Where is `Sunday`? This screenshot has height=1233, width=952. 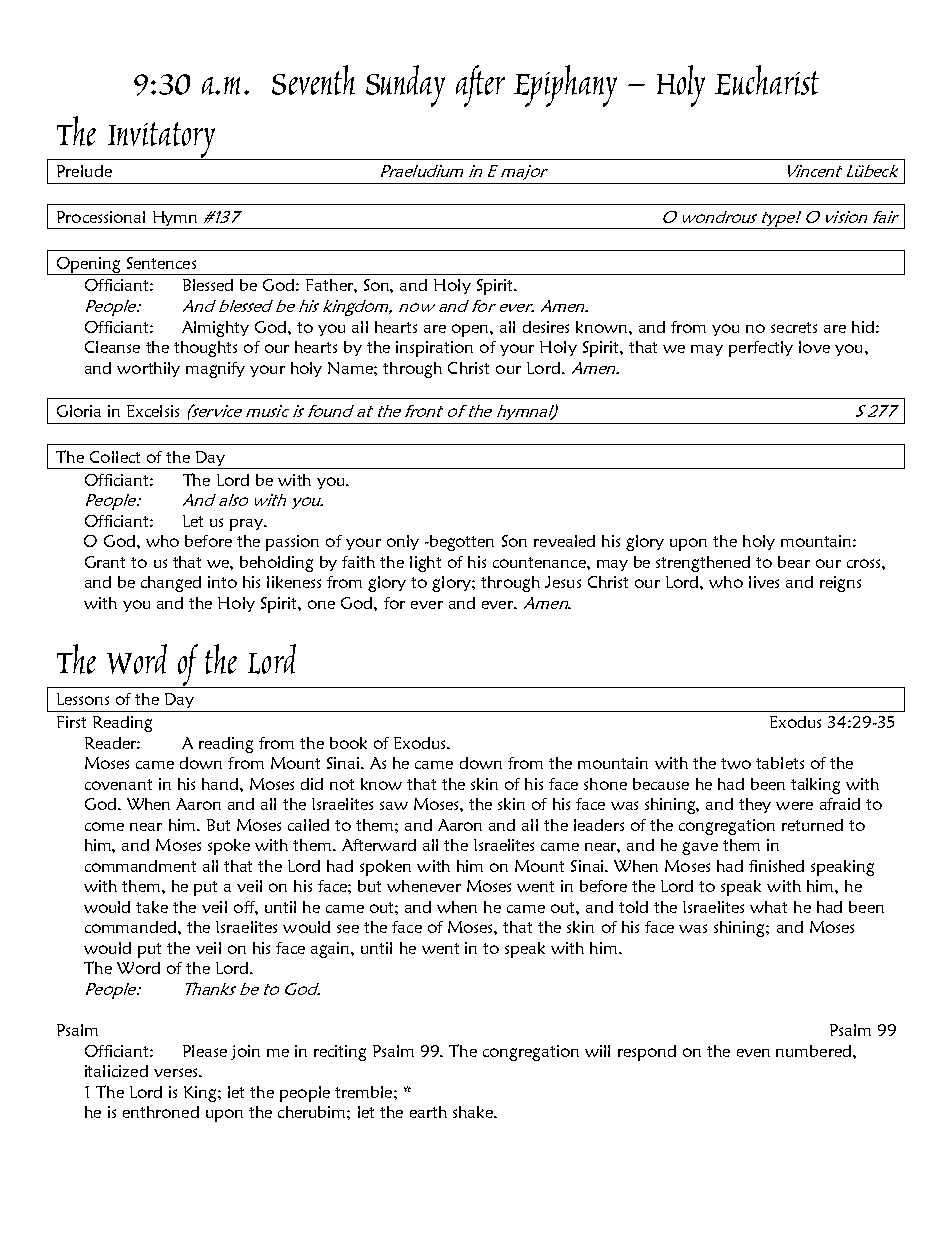
Sunday is located at coordinates (405, 86).
